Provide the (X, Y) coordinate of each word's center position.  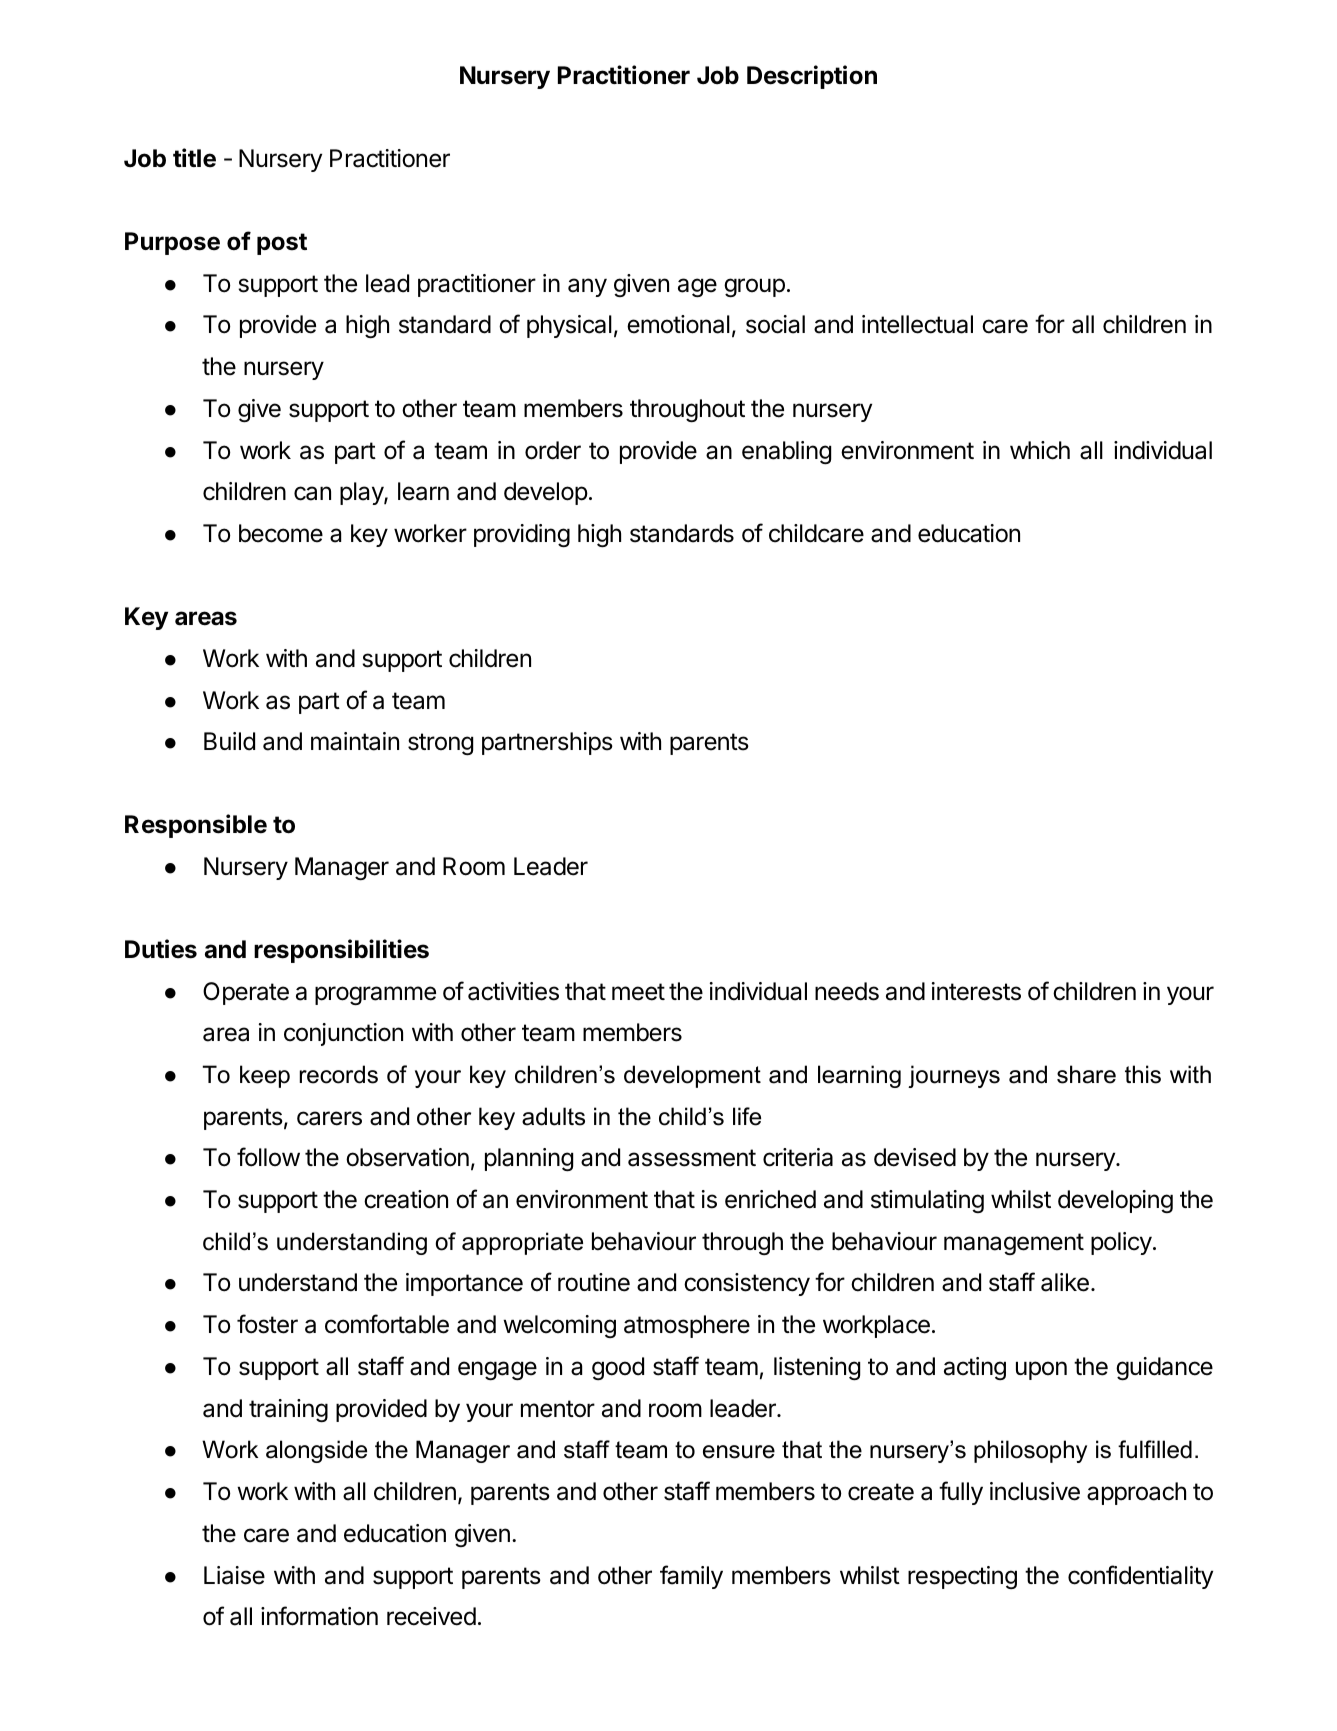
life (747, 1116)
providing (522, 535)
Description (812, 77)
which (1040, 450)
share (1086, 1074)
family (691, 1577)
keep (265, 1076)
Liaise (234, 1575)
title (194, 158)
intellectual (917, 324)
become (281, 533)
